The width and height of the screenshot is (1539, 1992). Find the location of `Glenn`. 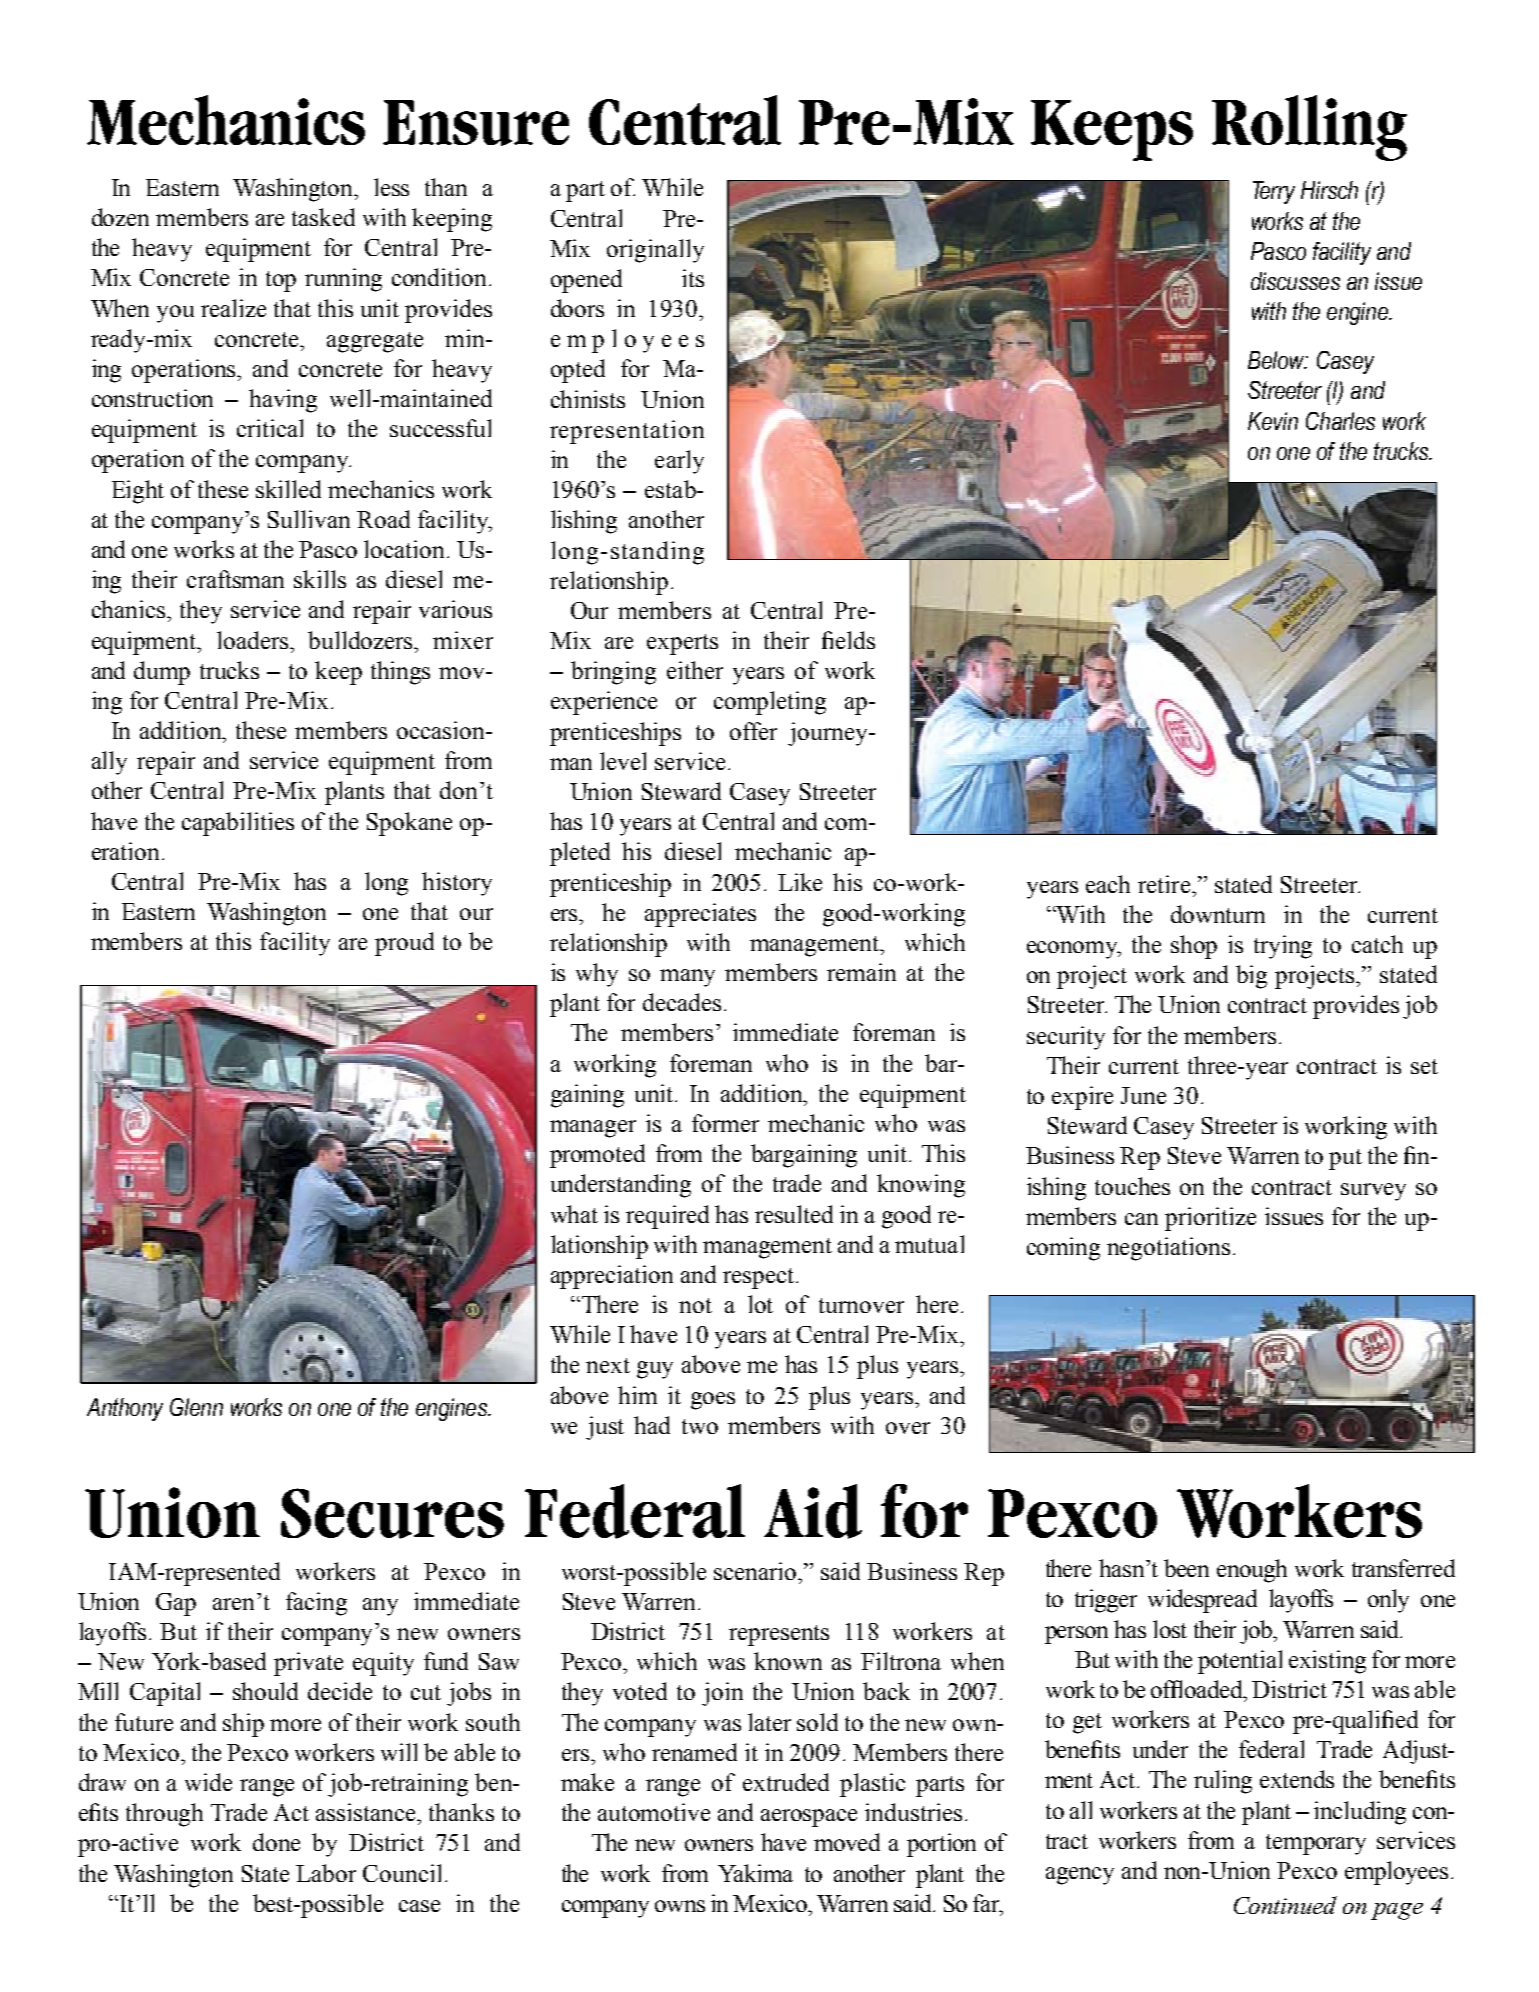

Glenn is located at coordinates (196, 1407).
